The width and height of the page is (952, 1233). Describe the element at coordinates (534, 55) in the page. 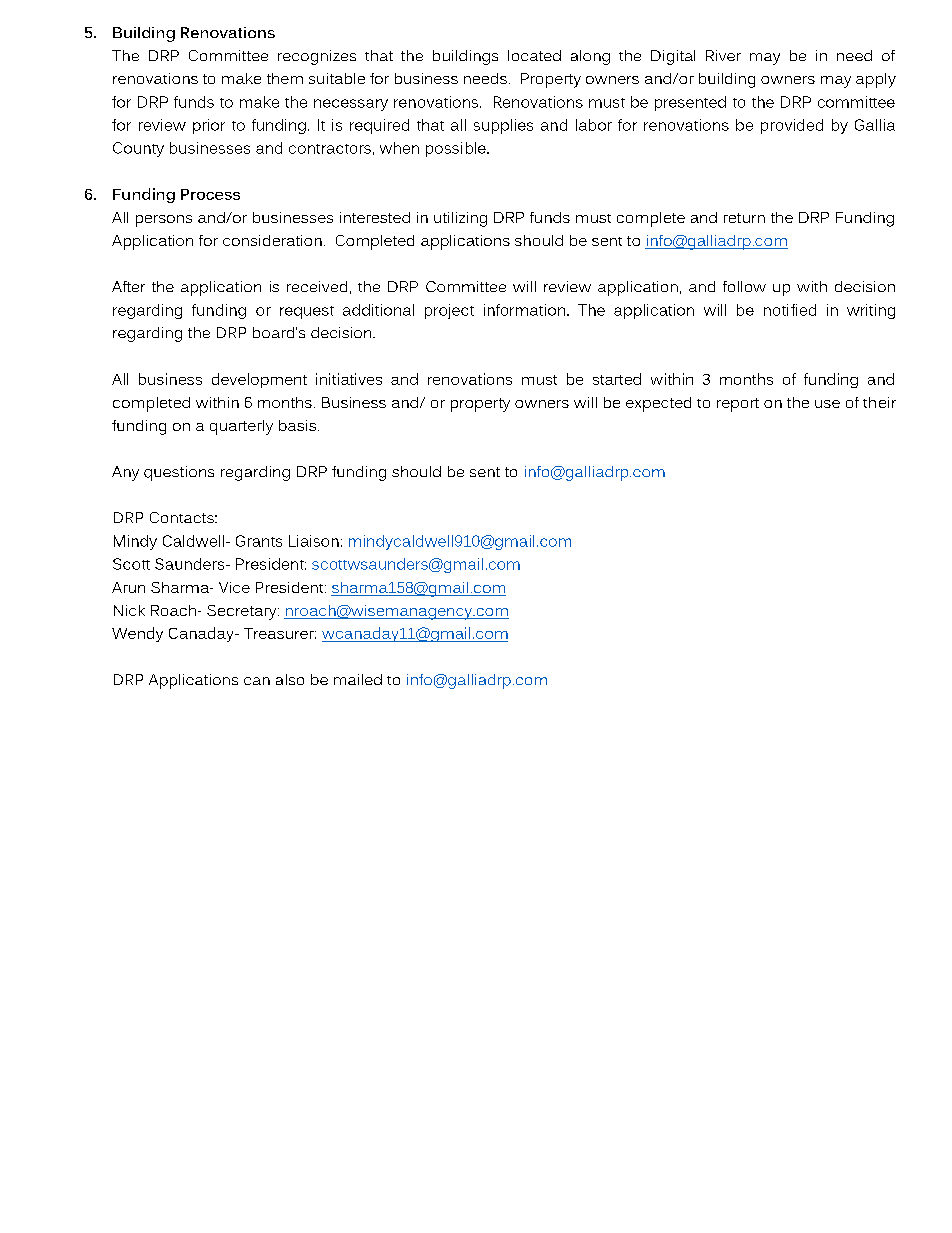

I see `located` at that location.
